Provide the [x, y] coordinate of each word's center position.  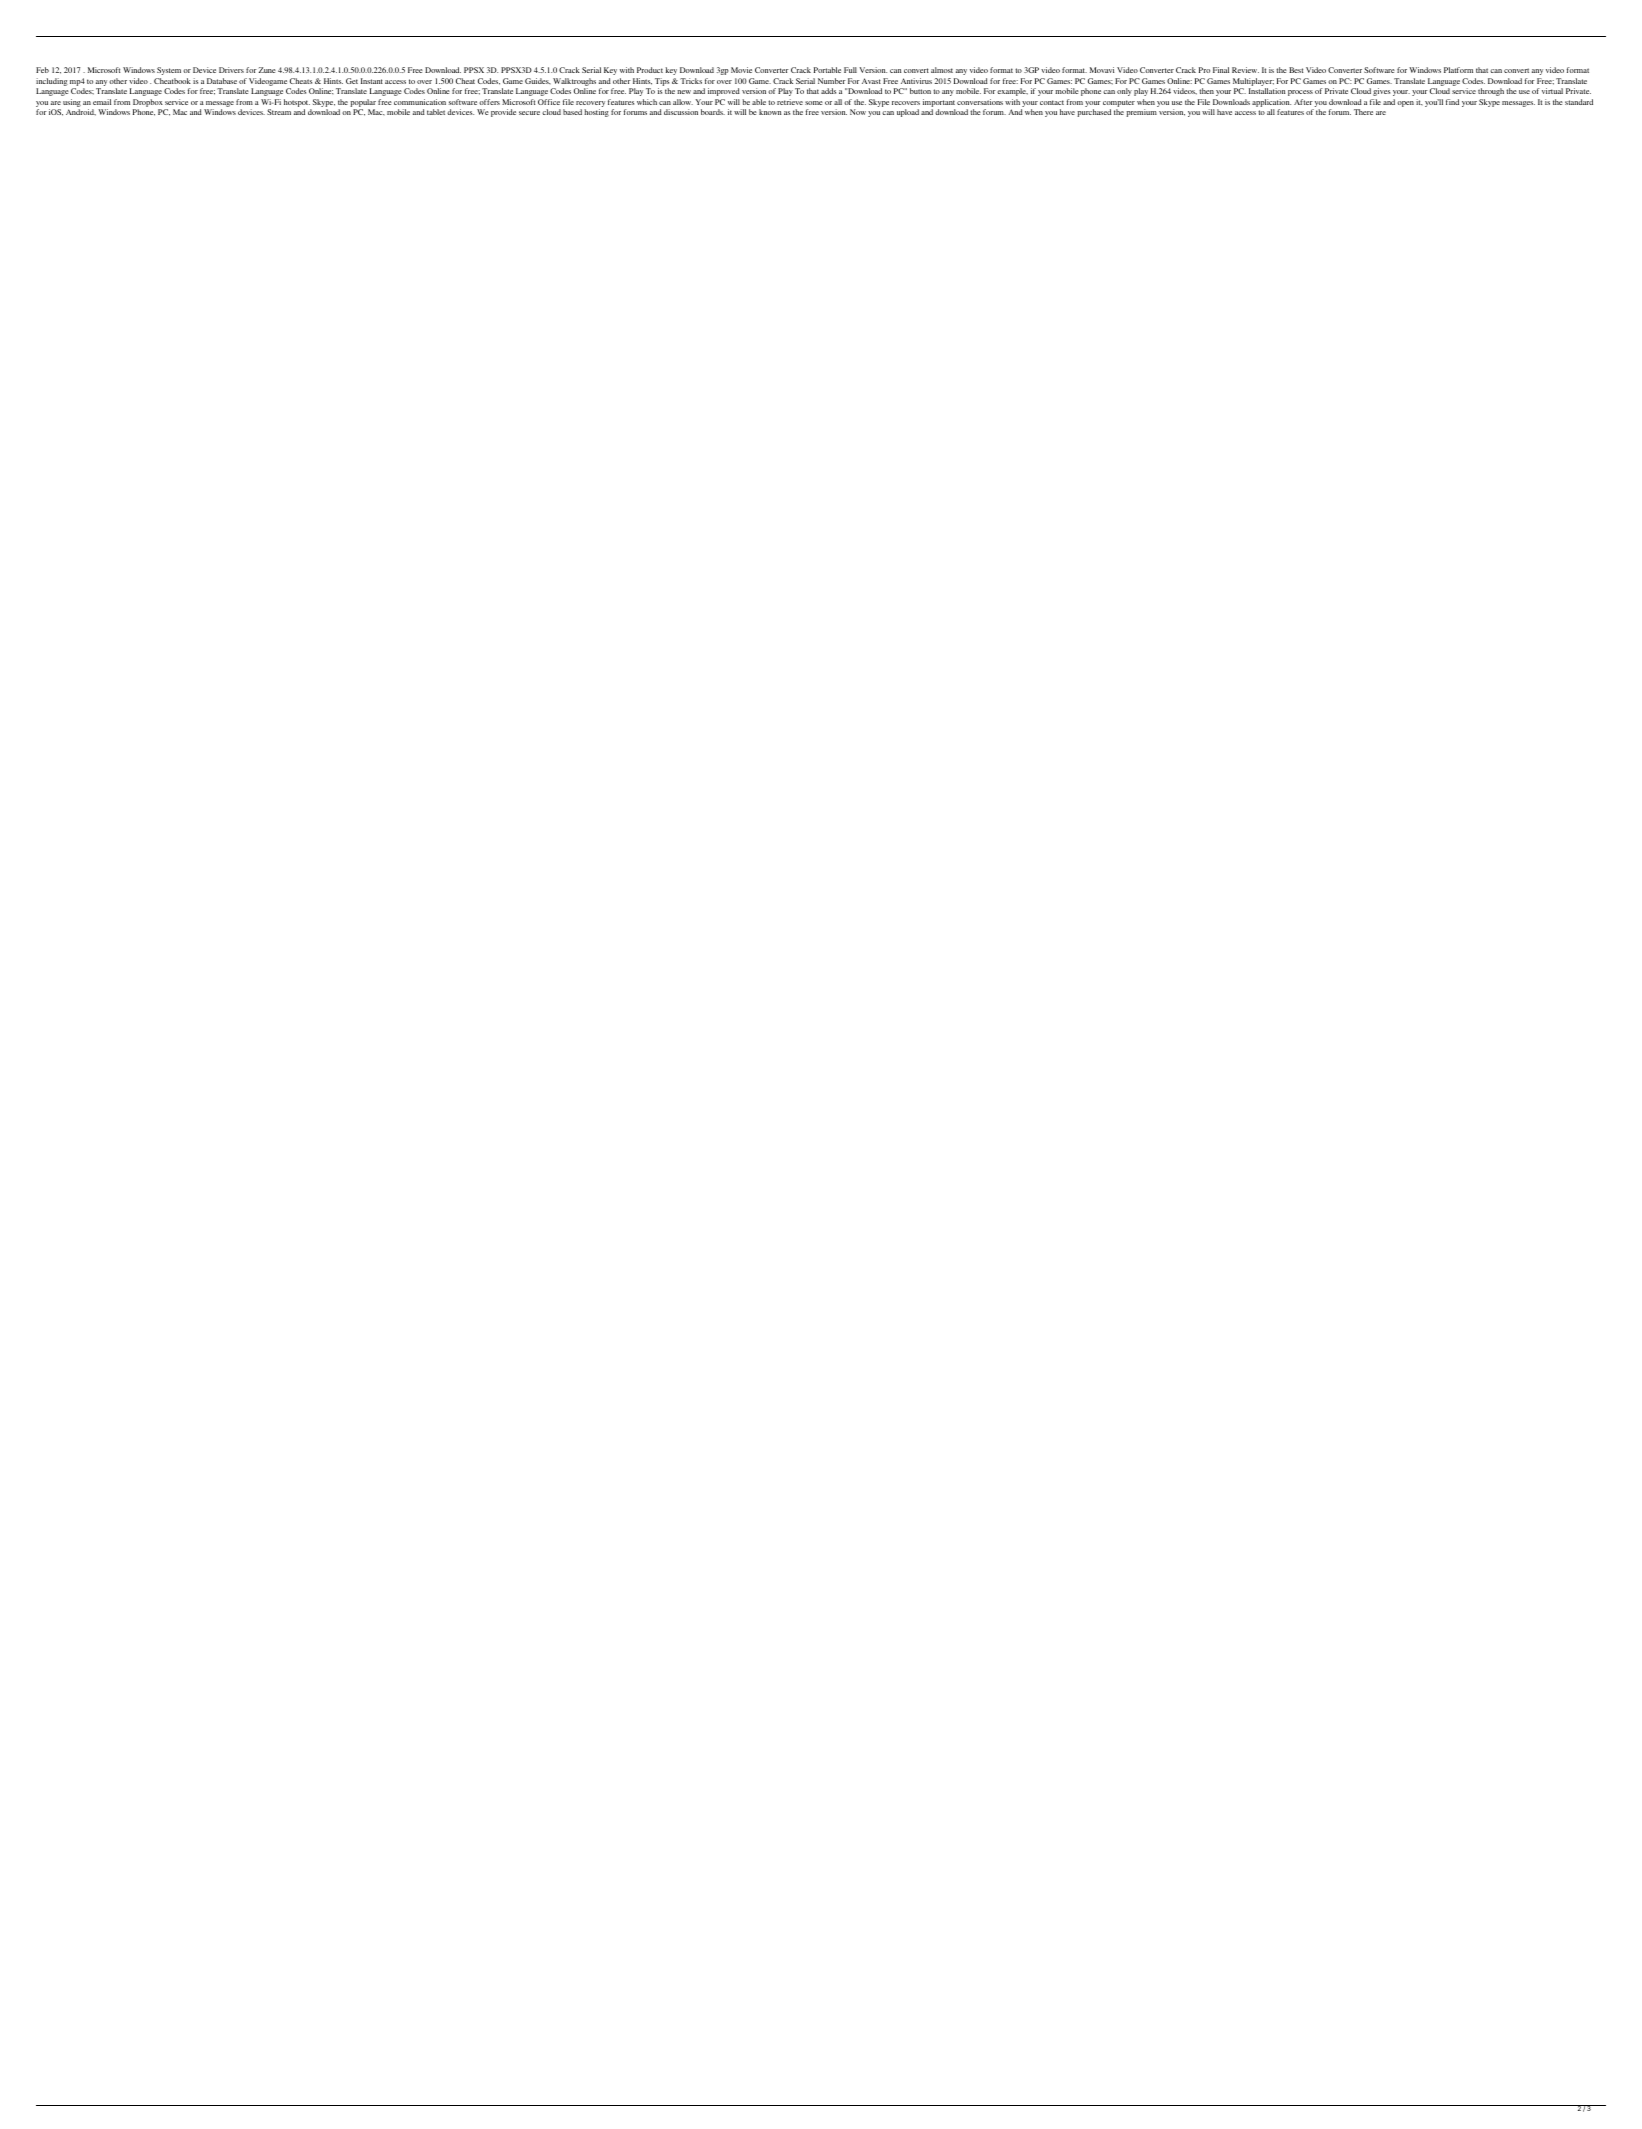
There [1363, 112]
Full [850, 70]
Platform [1458, 70]
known [770, 112]
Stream [279, 112]
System [169, 71]
